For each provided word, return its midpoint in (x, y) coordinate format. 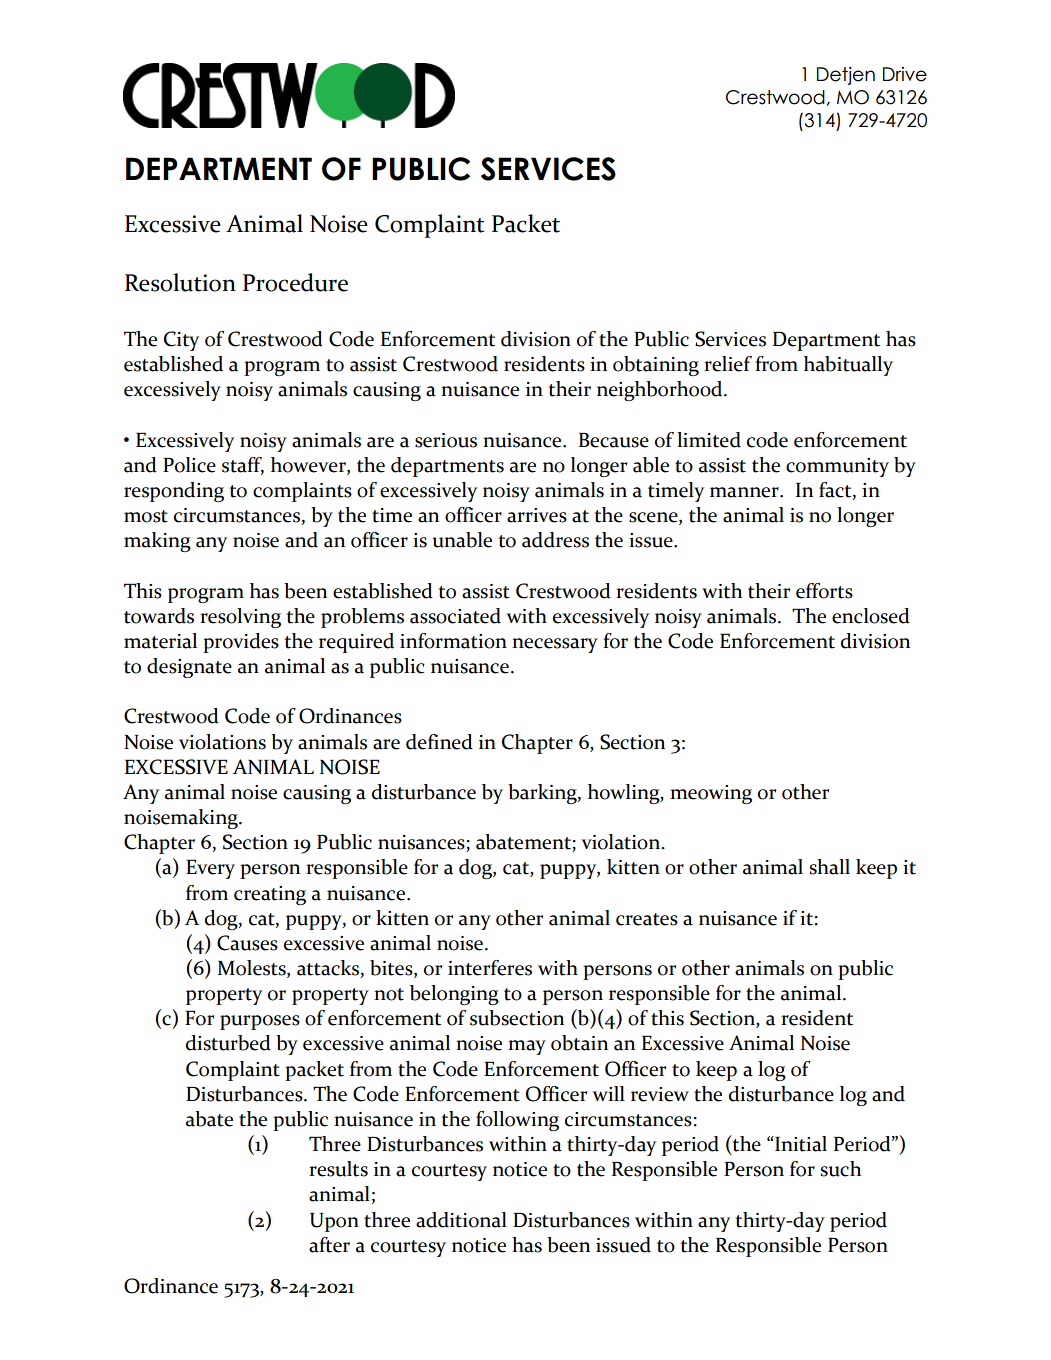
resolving (240, 618)
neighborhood (661, 391)
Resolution (180, 282)
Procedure (295, 282)
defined (439, 742)
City (181, 341)
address (555, 540)
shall (829, 867)
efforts (824, 591)
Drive (905, 74)
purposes (260, 1022)
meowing (711, 794)
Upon (334, 1222)
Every (210, 869)
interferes (490, 968)
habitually (848, 366)
